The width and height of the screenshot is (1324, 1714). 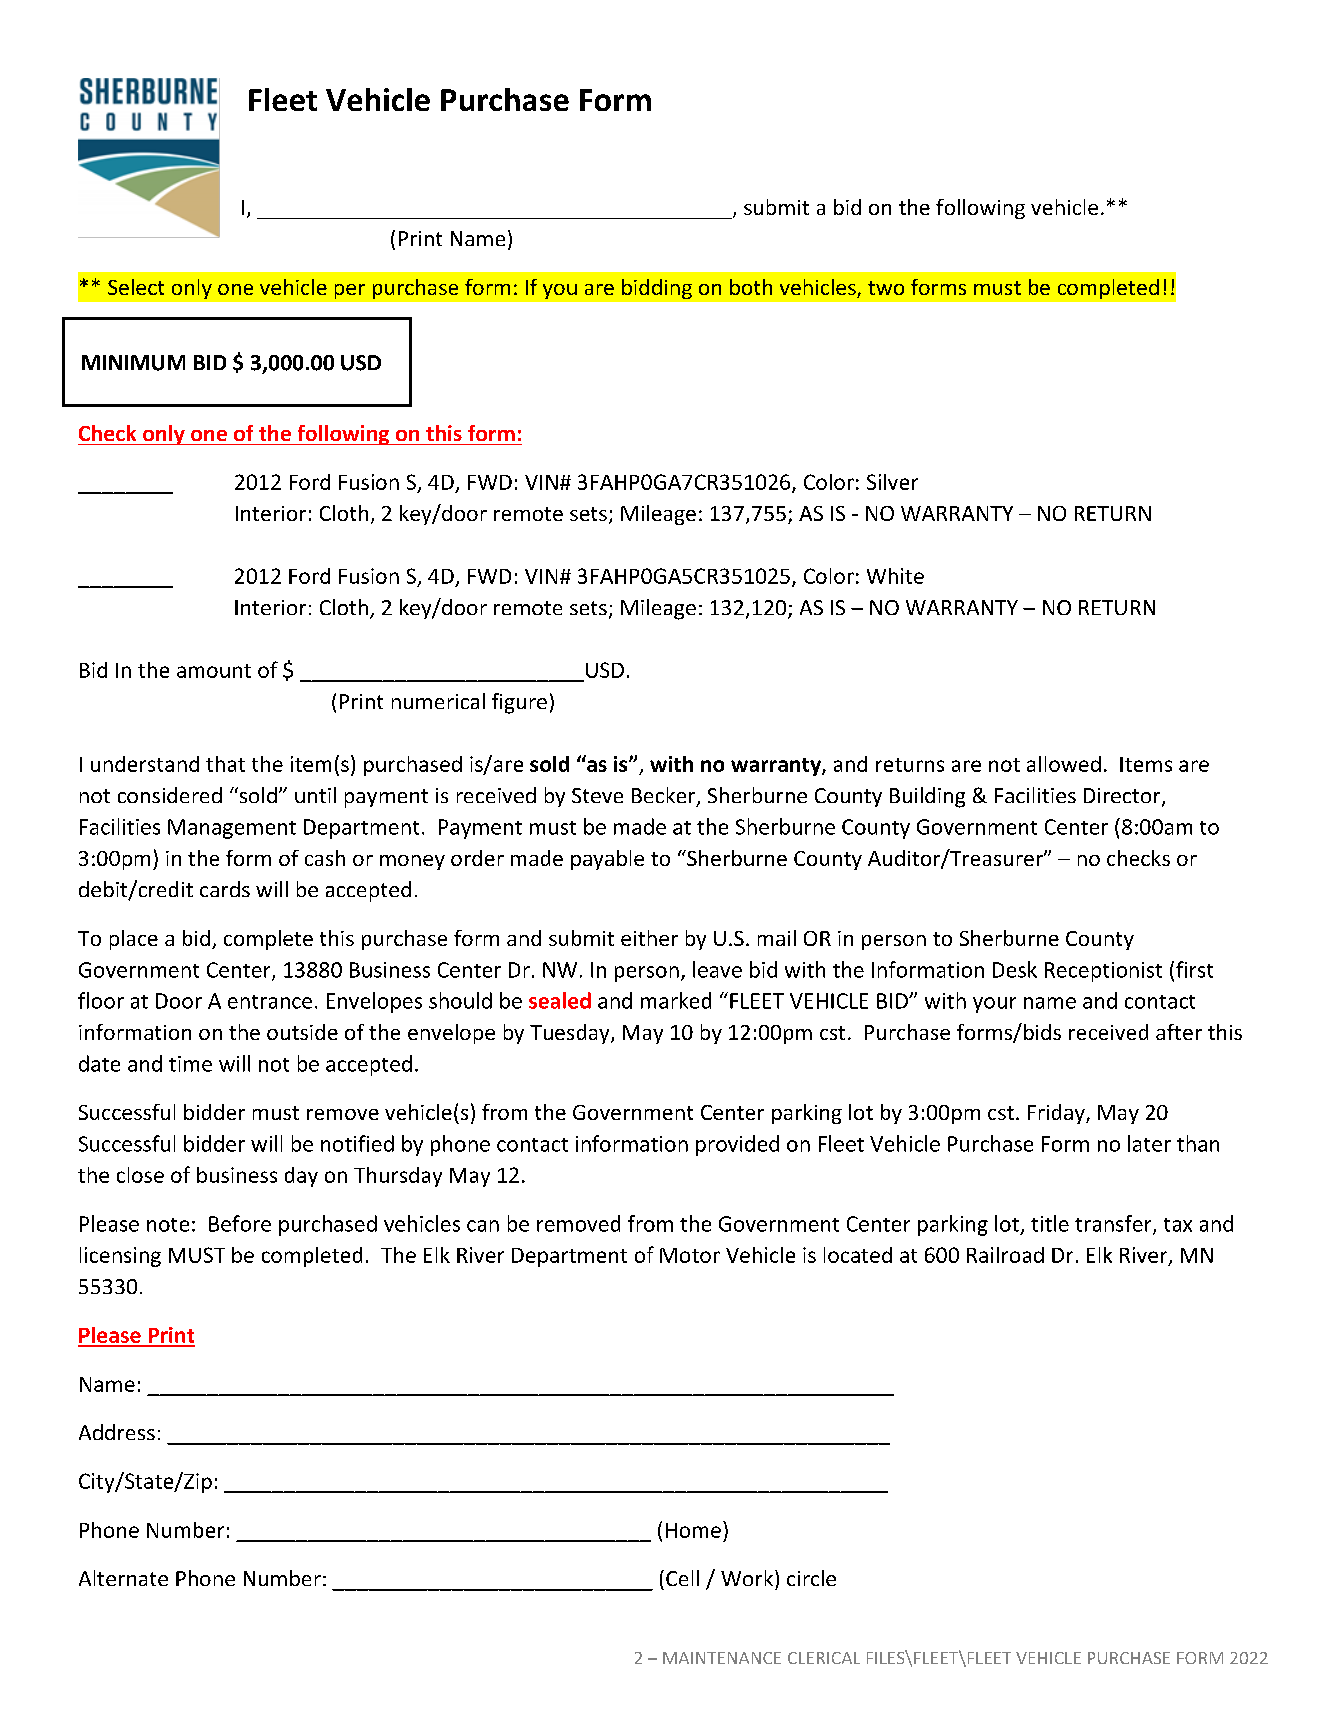 What do you see at coordinates (886, 288) in the screenshot?
I see `two` at bounding box center [886, 288].
